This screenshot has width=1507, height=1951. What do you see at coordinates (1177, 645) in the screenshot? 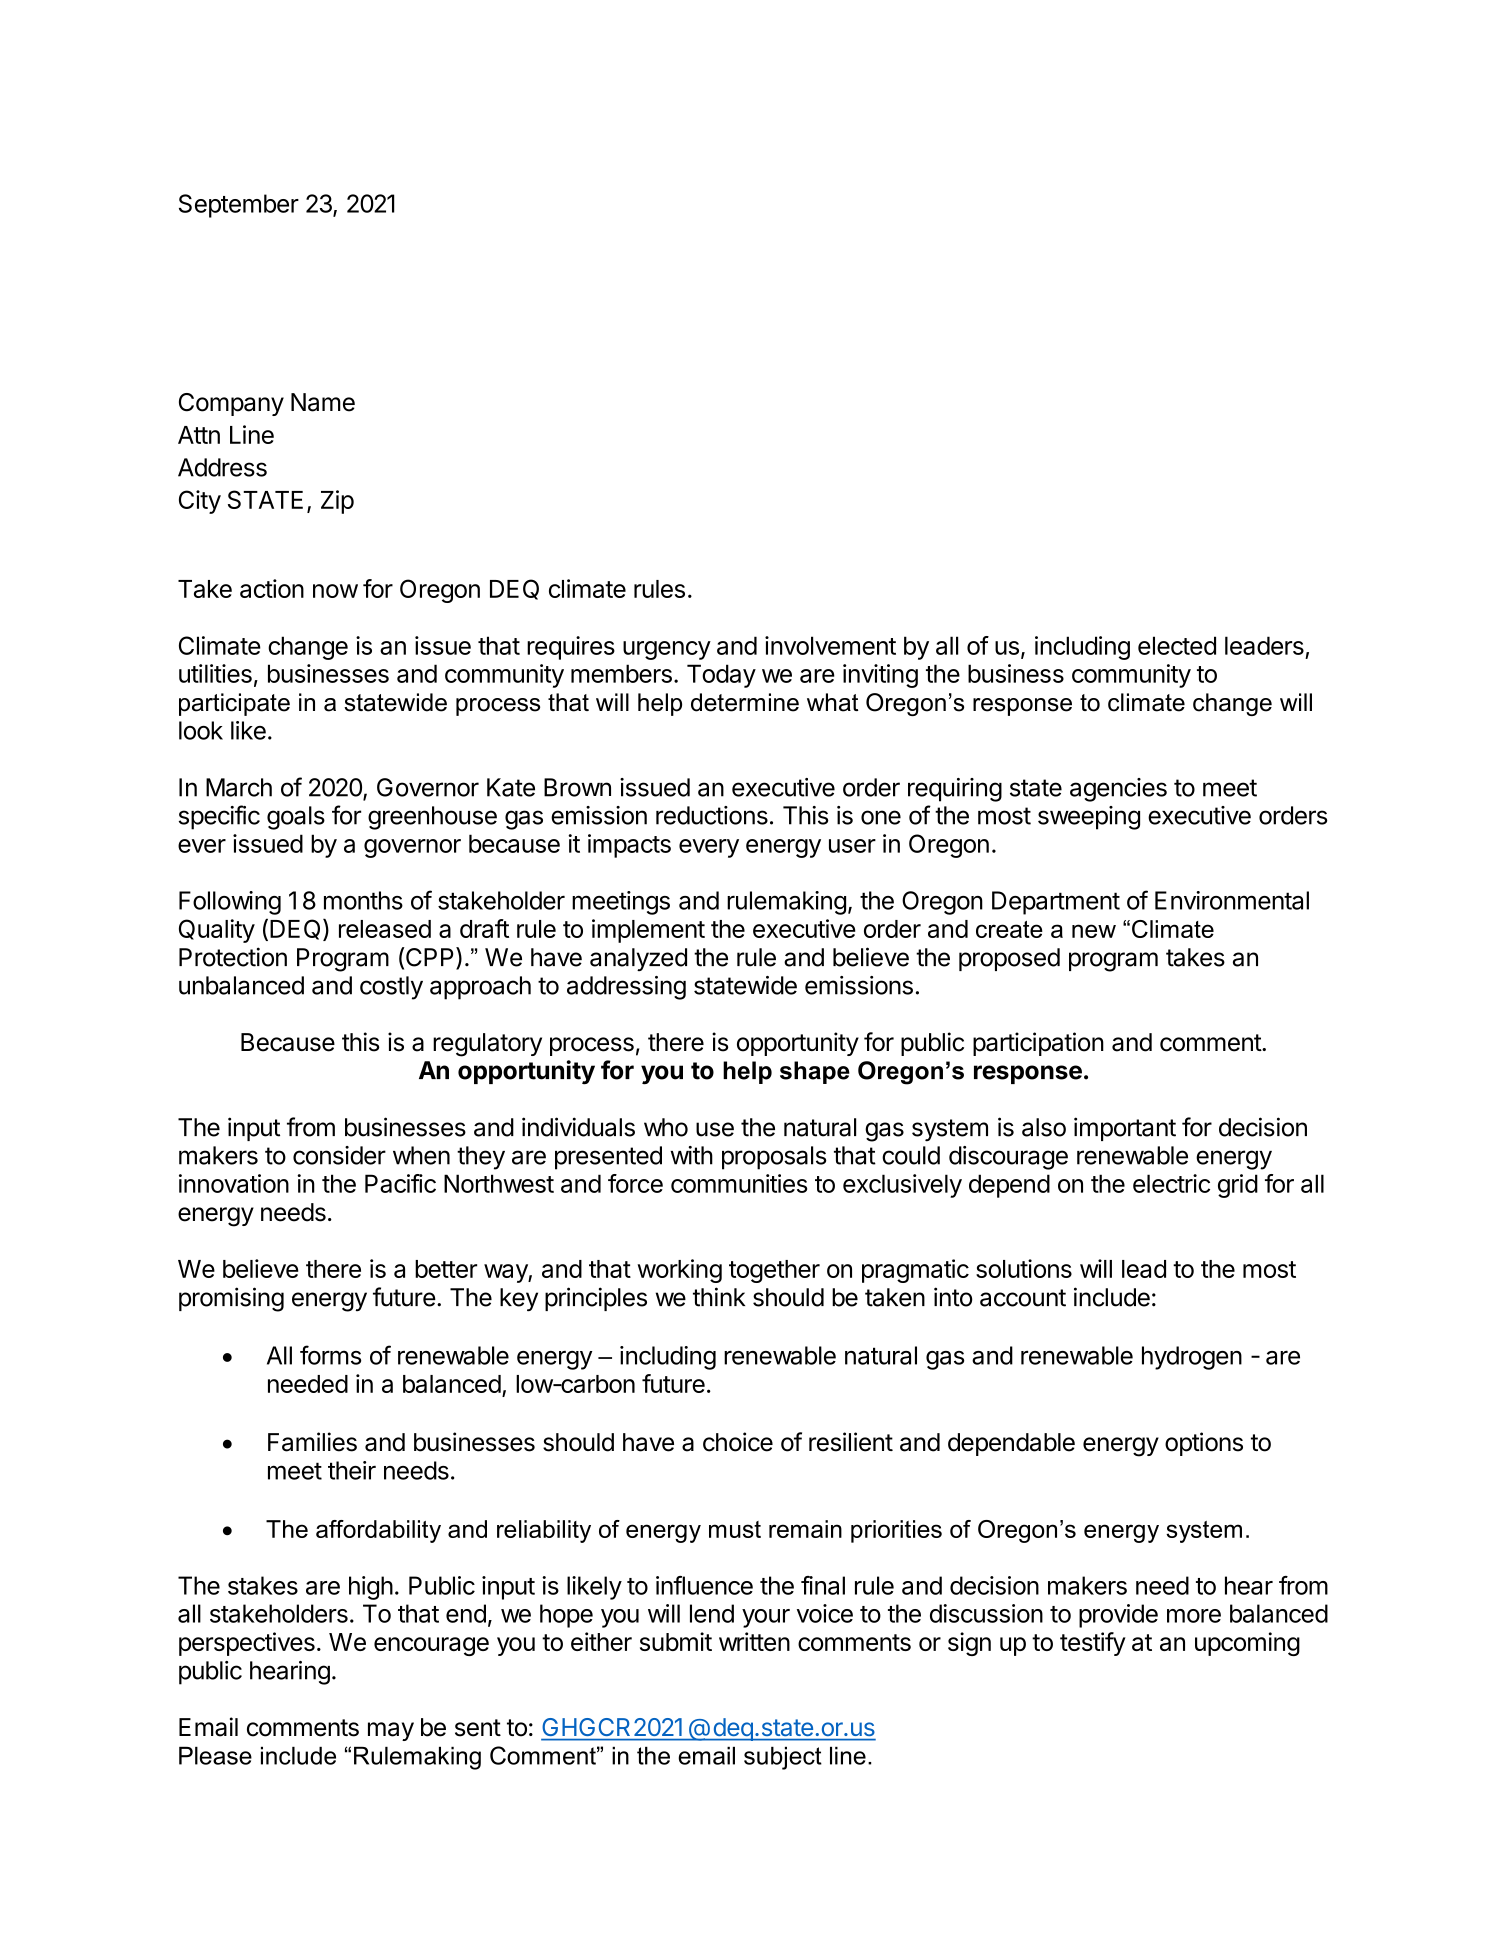
I see `elected` at bounding box center [1177, 645].
